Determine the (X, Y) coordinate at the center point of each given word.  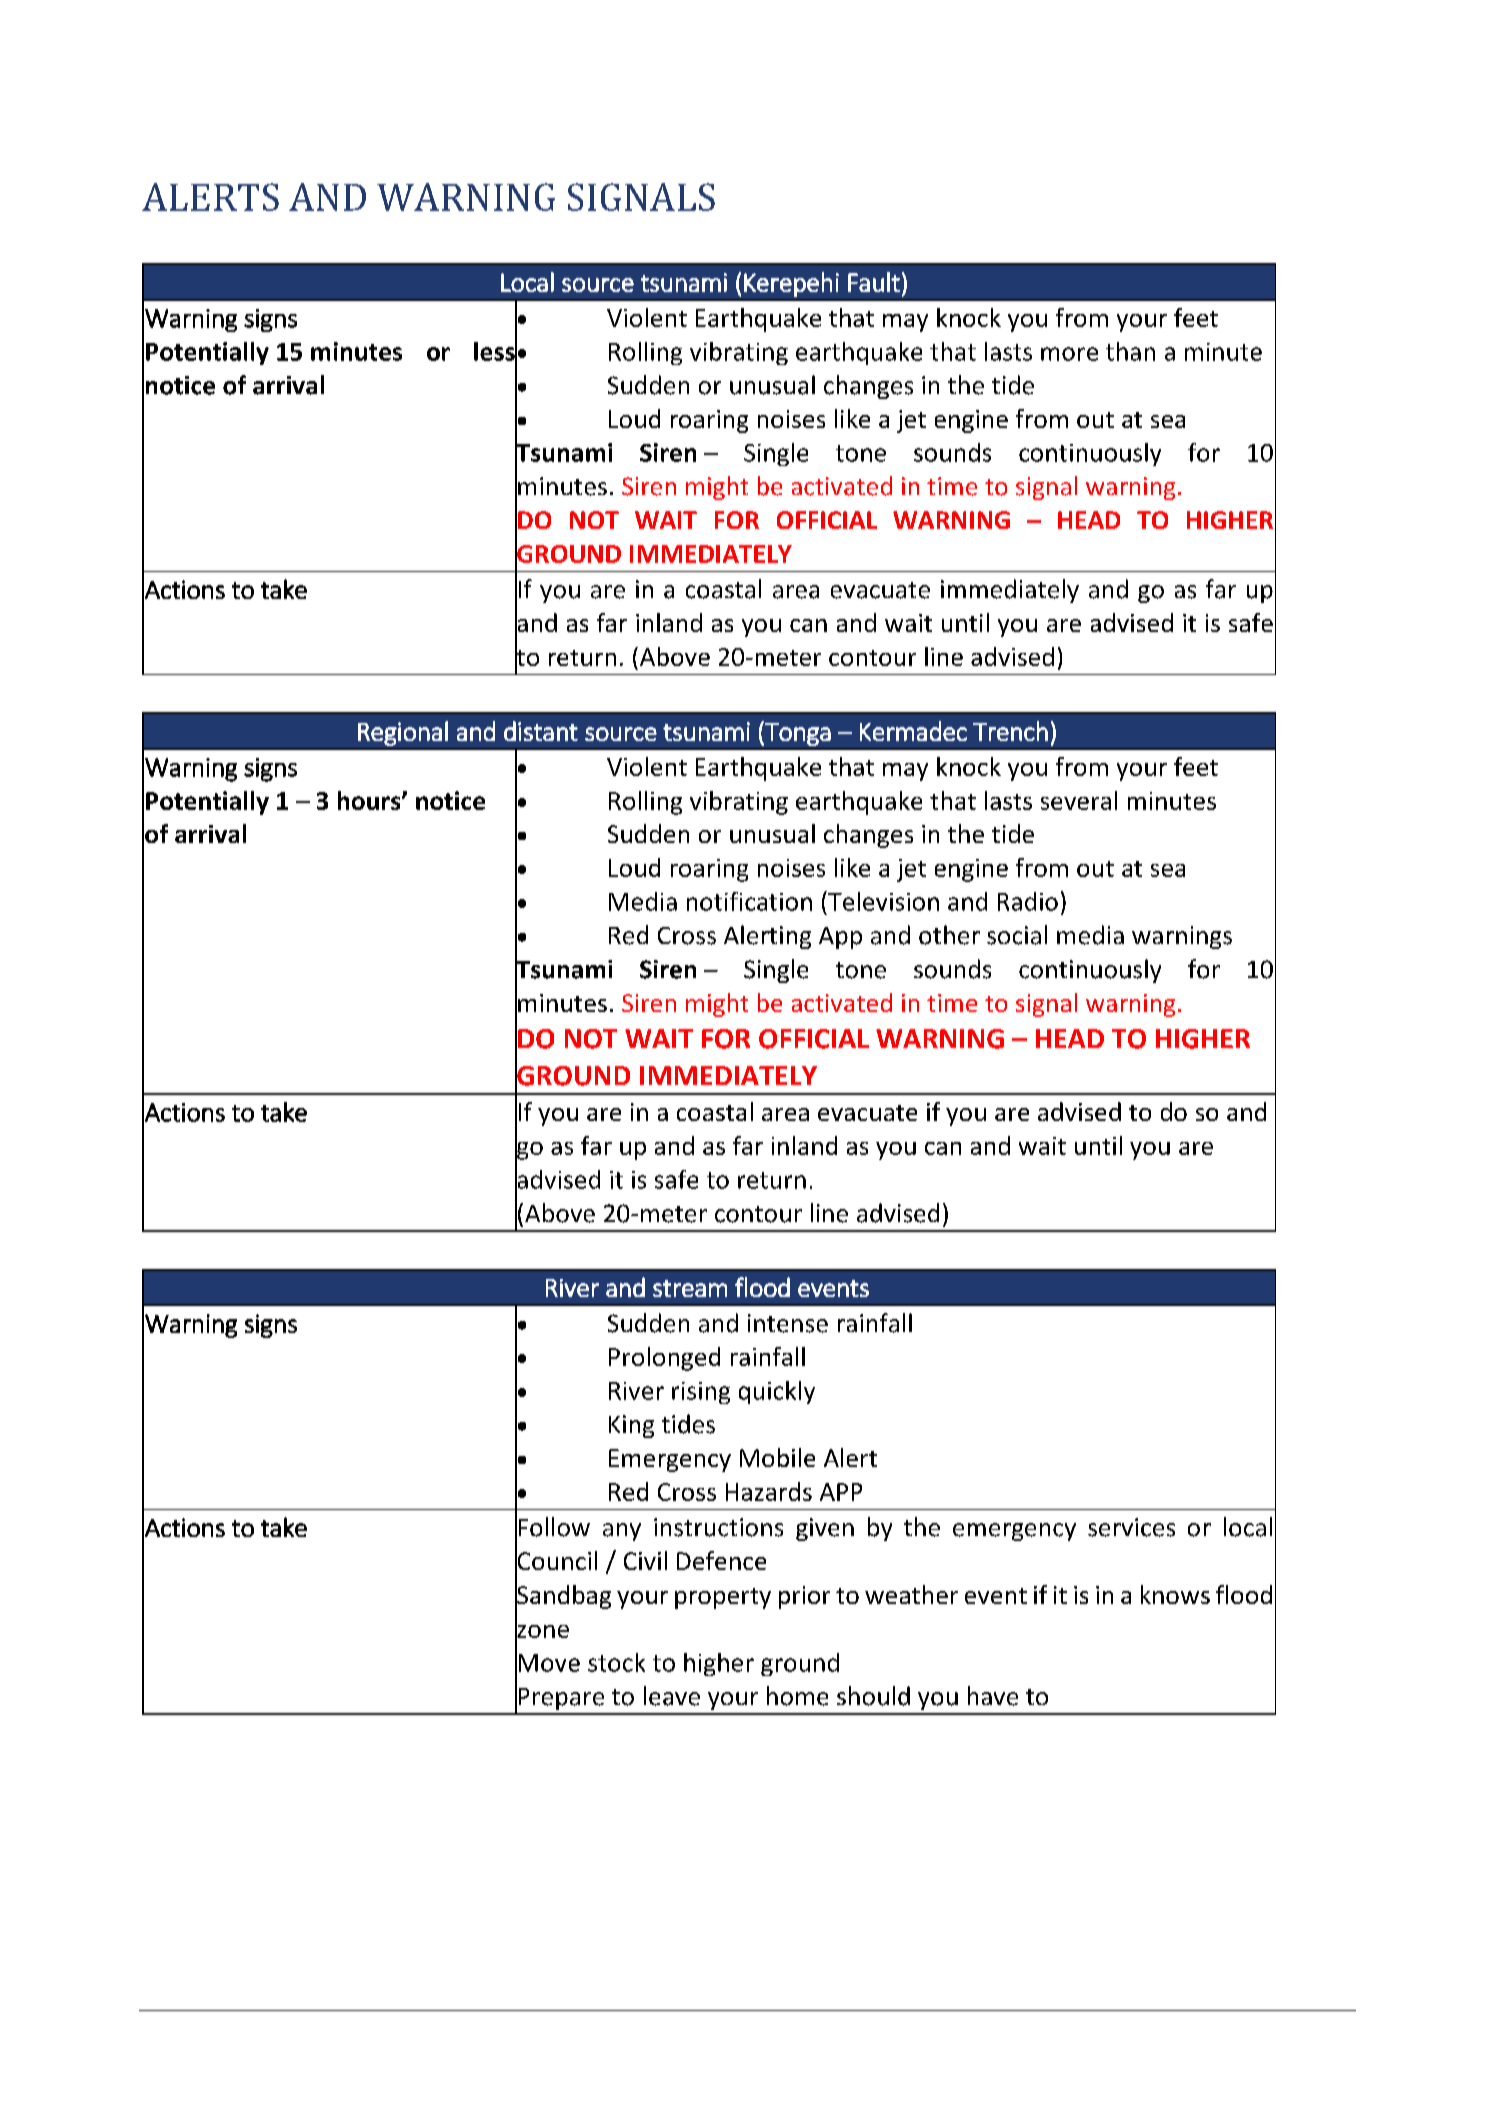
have (993, 1696)
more (1069, 354)
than (1130, 351)
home (797, 1696)
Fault (874, 282)
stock (616, 1662)
